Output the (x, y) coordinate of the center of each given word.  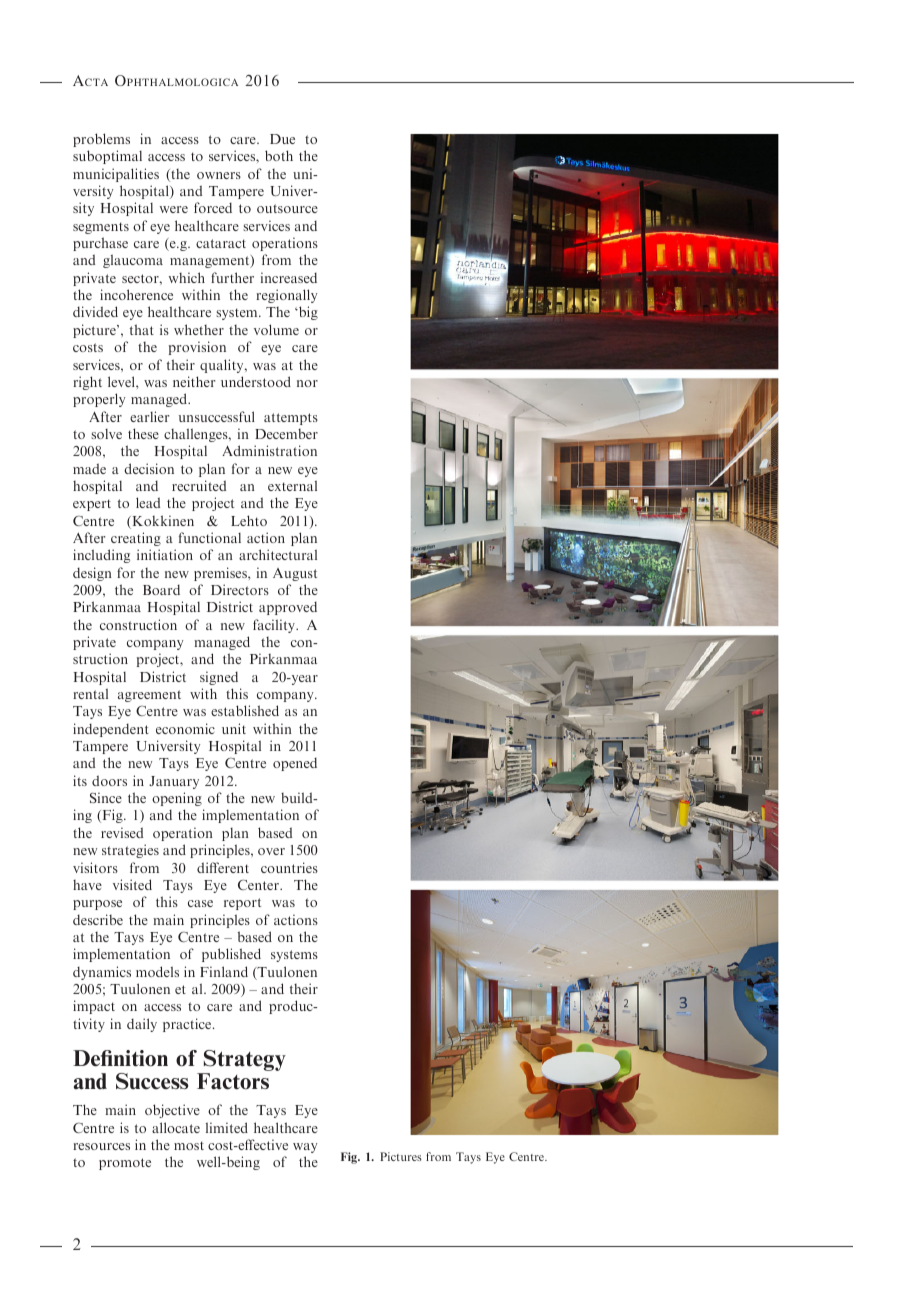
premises (221, 574)
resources (101, 1146)
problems (101, 140)
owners (219, 175)
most (189, 1145)
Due (282, 139)
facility (275, 626)
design (92, 574)
